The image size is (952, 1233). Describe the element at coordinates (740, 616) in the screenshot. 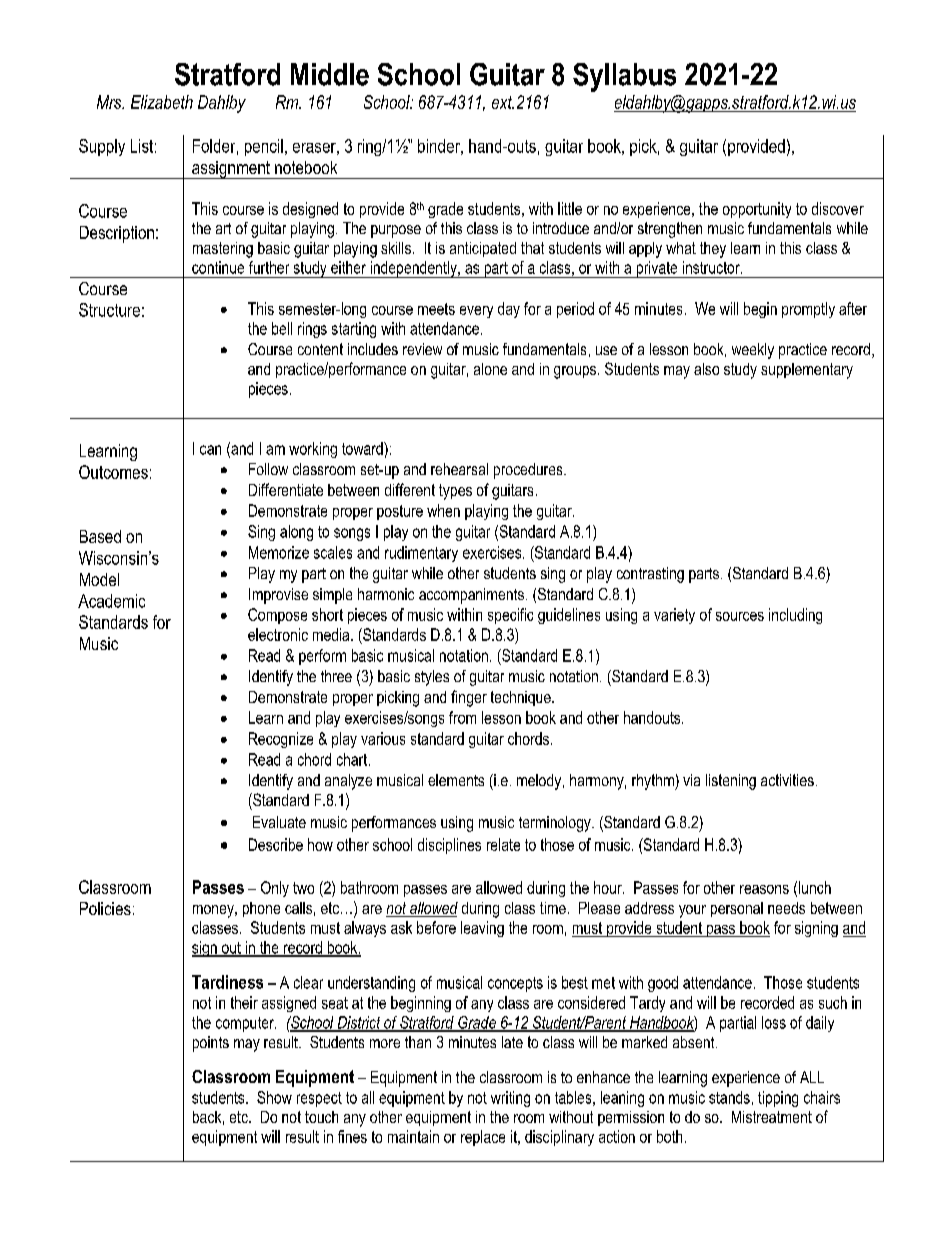

I see `sources` at that location.
